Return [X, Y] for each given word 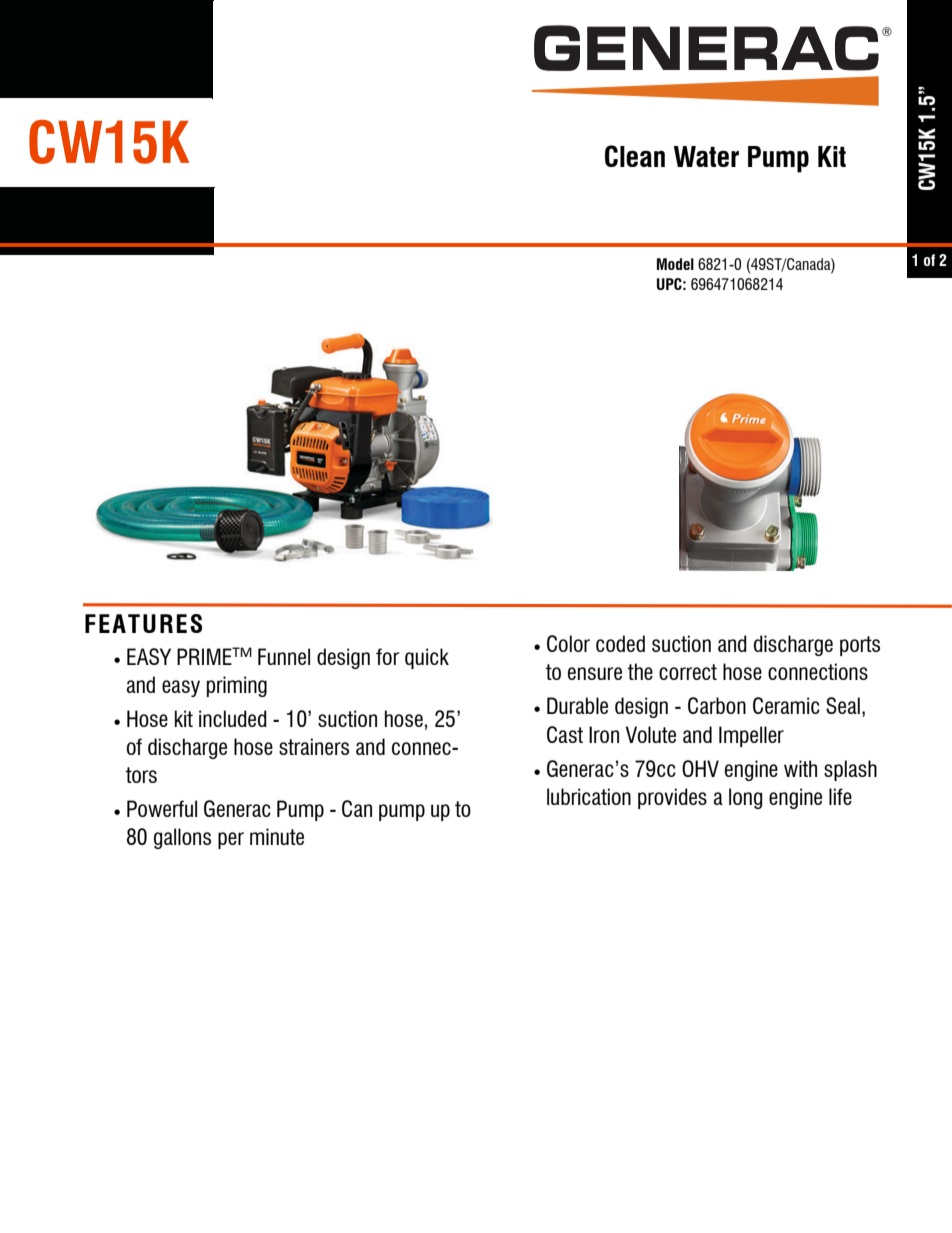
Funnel [284, 656]
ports [860, 646]
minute [277, 836]
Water [706, 156]
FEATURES [143, 623]
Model [675, 264]
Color [568, 643]
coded [620, 643]
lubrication [589, 796]
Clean [635, 156]
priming [237, 686]
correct [688, 672]
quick [427, 658]
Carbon [717, 705]
